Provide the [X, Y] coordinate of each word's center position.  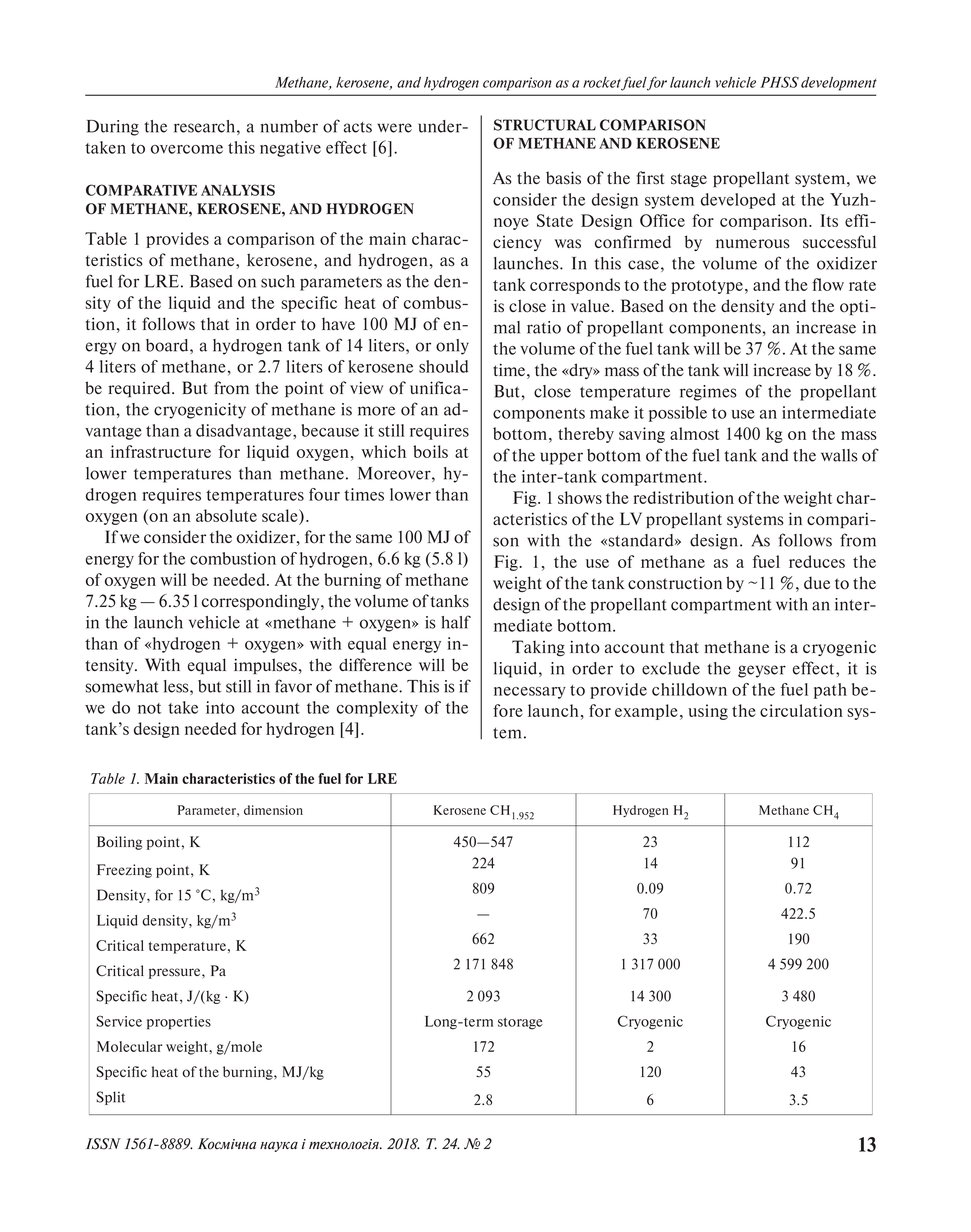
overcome [187, 149]
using [708, 712]
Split [111, 1098]
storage [520, 1023]
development [839, 84]
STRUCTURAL [545, 125]
